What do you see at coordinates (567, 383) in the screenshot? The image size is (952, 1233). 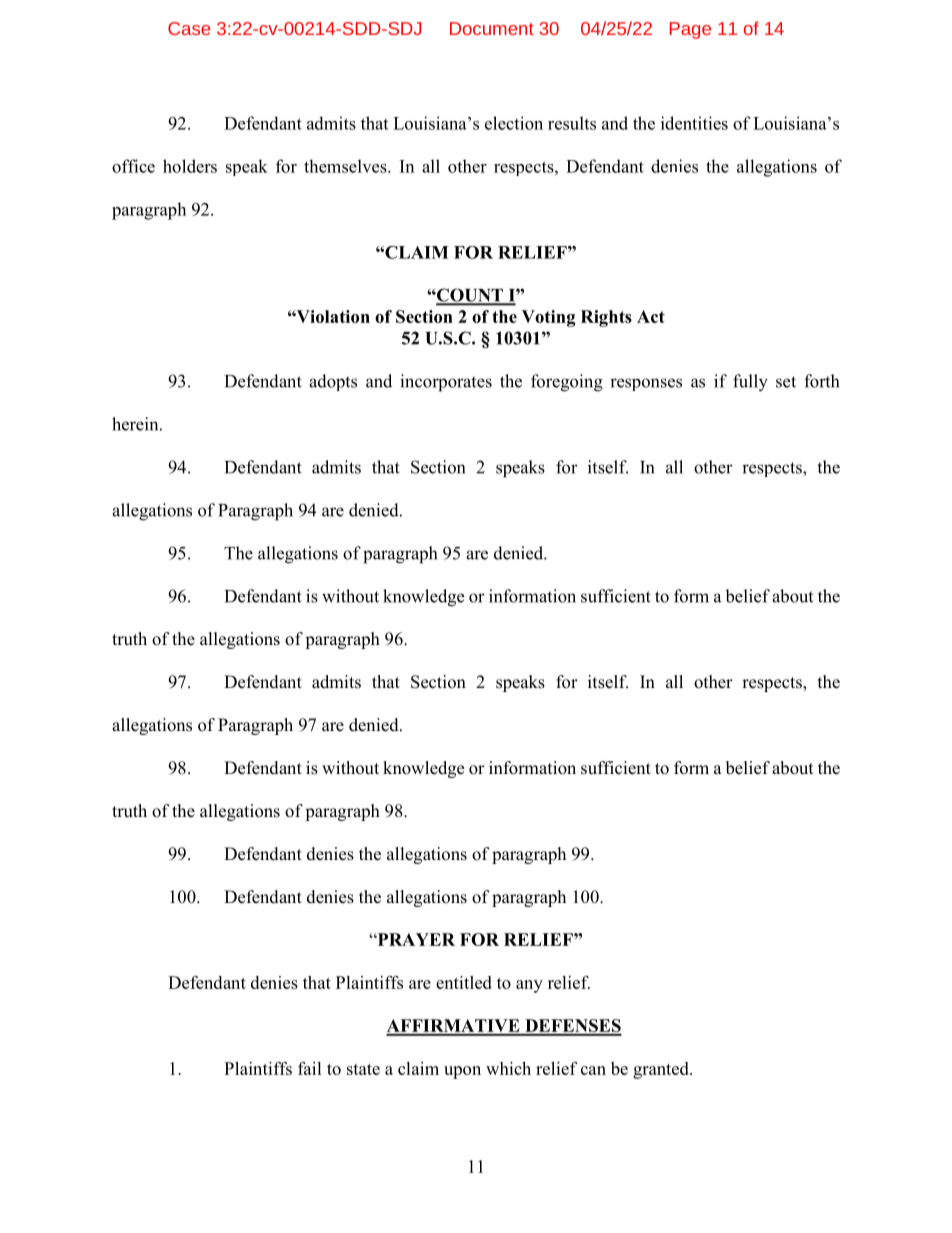 I see `foregoing` at bounding box center [567, 383].
